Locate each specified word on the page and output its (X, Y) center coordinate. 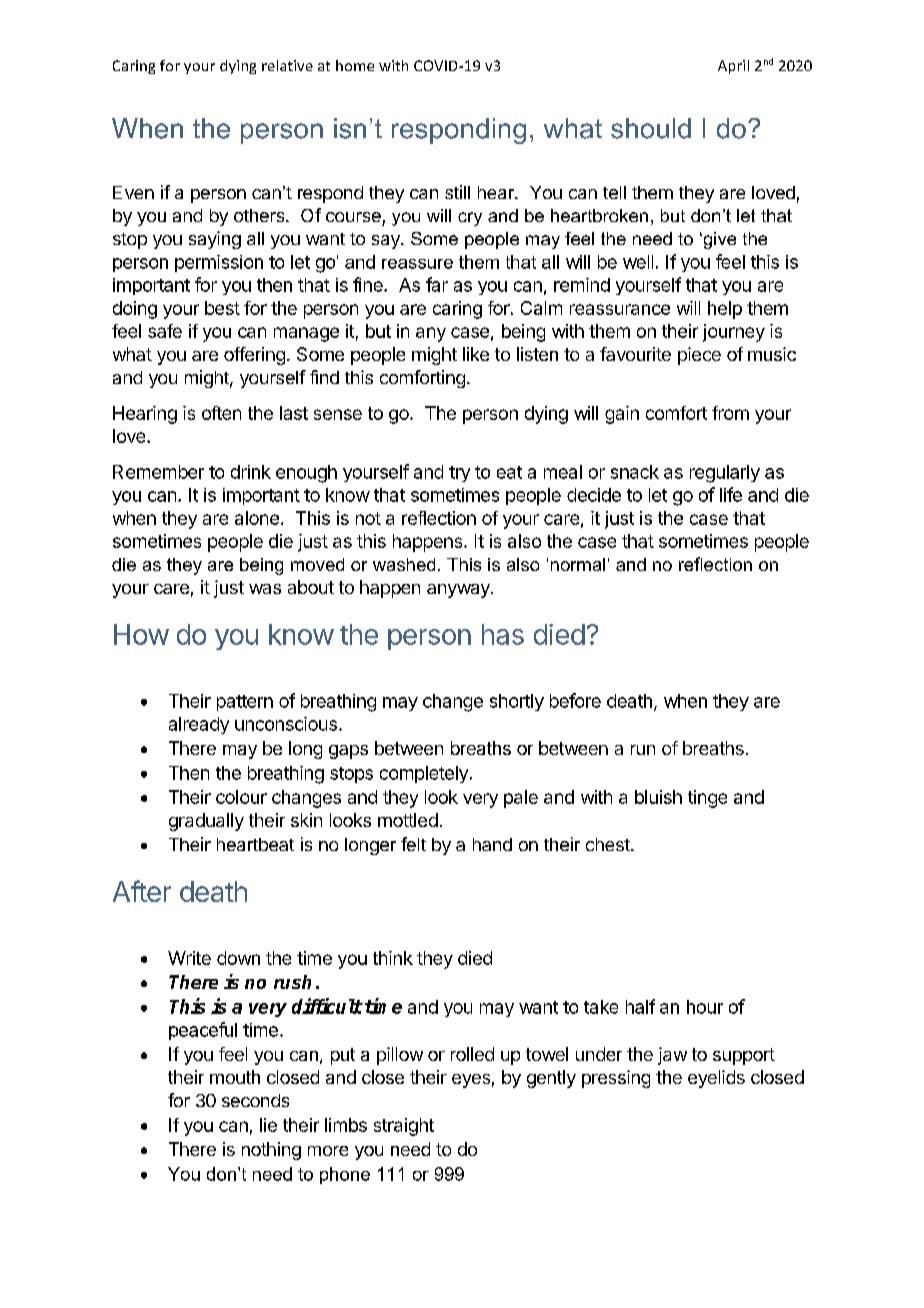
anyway (459, 591)
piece (699, 356)
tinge (707, 799)
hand (492, 844)
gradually (206, 822)
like (476, 354)
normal (578, 564)
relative (287, 65)
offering (254, 356)
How (141, 634)
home (355, 65)
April (733, 67)
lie (268, 1125)
